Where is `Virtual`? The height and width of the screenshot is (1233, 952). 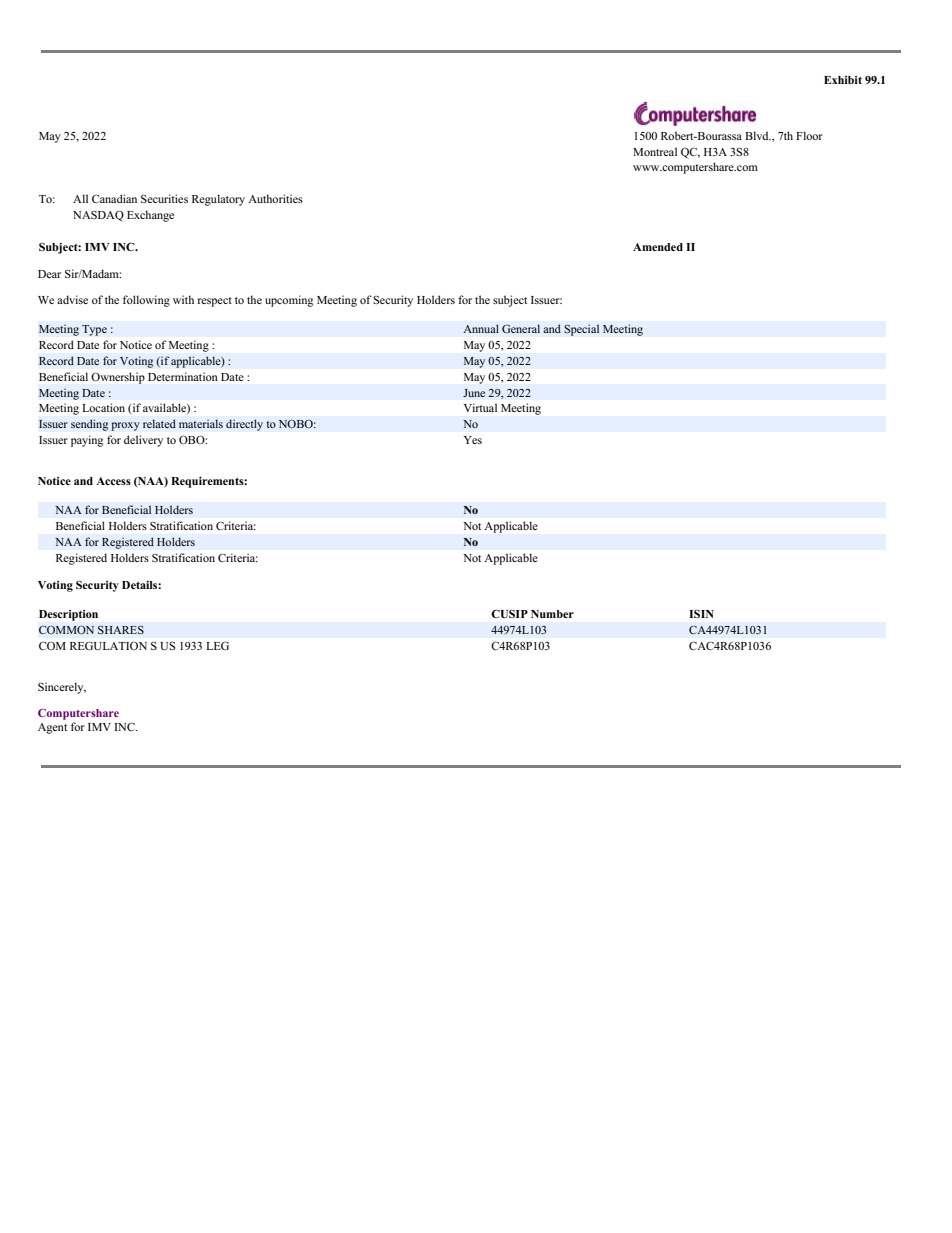 Virtual is located at coordinates (480, 407).
